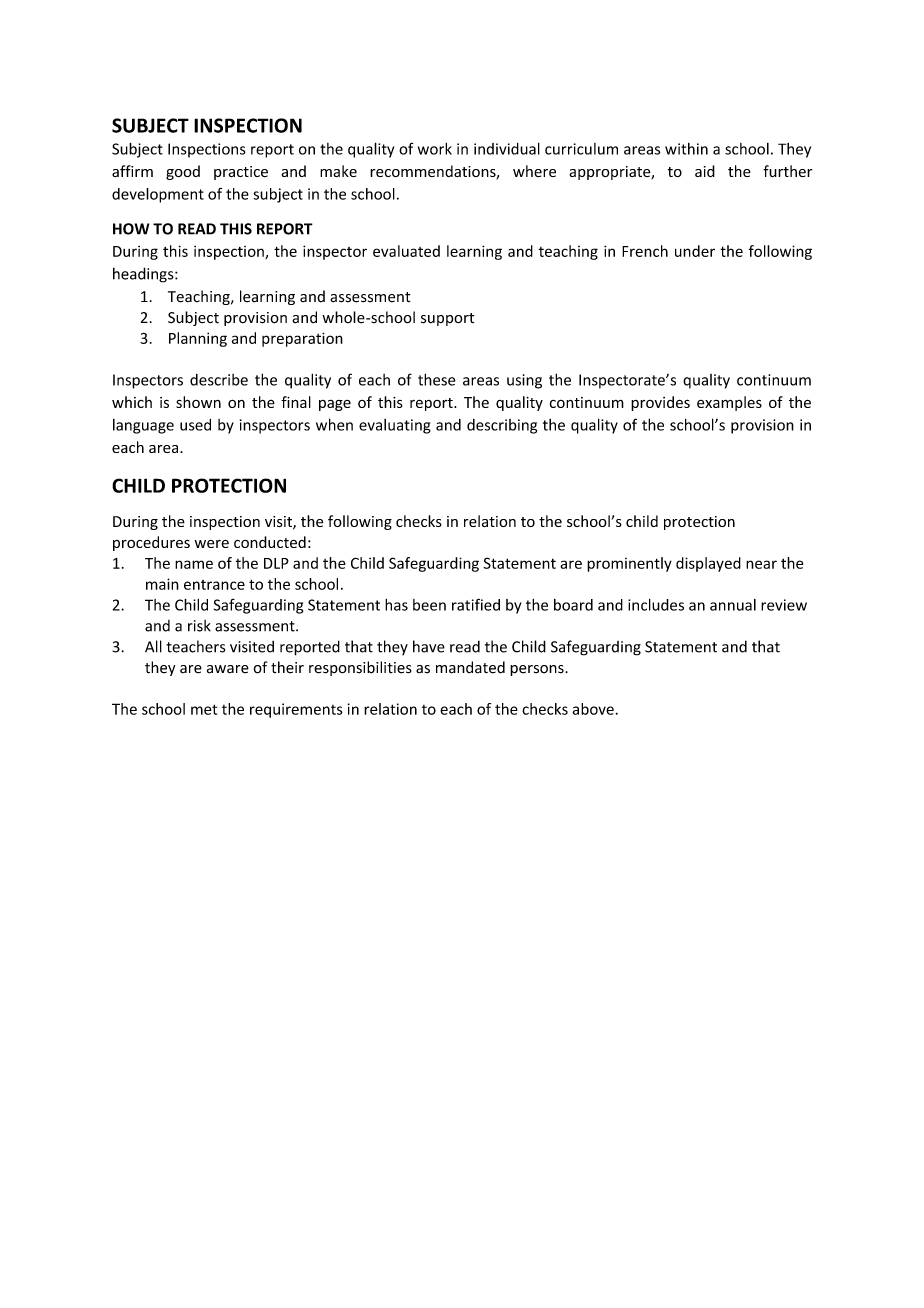 The image size is (924, 1308). Describe the element at coordinates (593, 709) in the screenshot. I see `above` at that location.
